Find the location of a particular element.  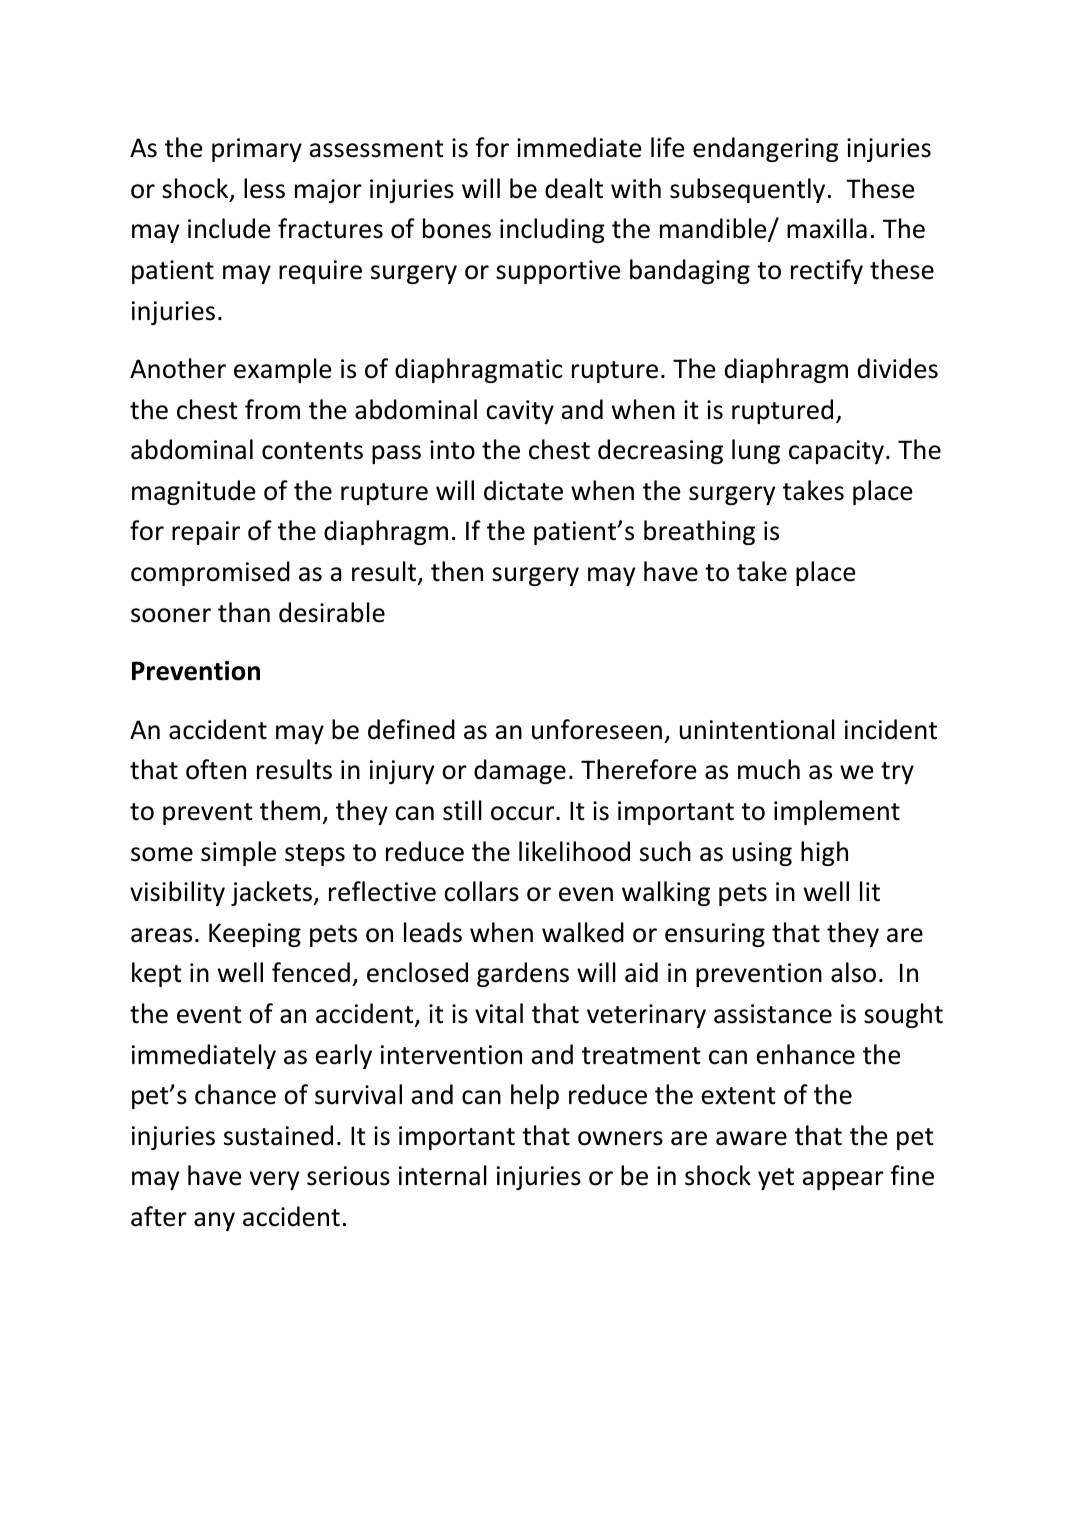

endangering is located at coordinates (766, 149).
